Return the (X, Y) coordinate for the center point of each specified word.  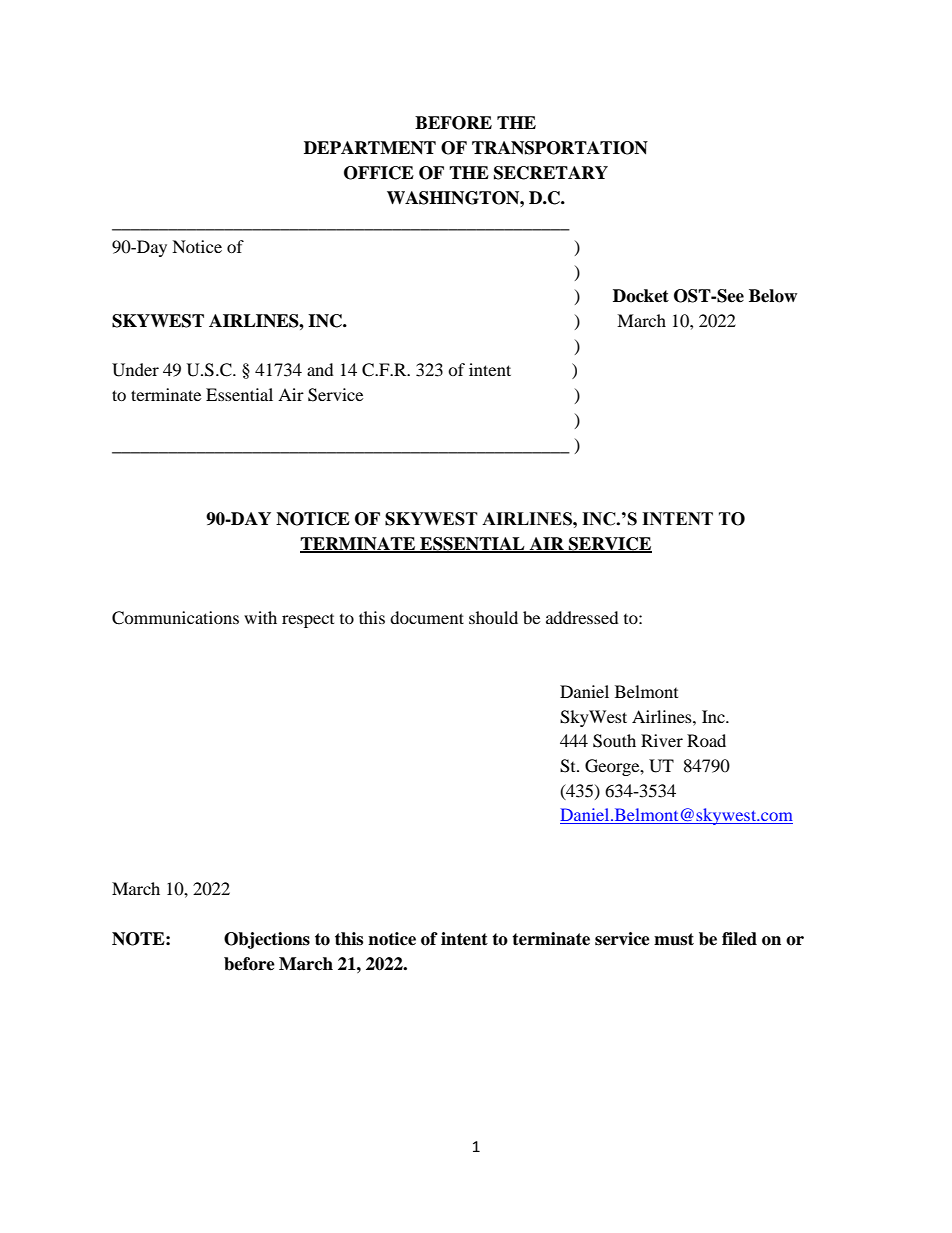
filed (739, 939)
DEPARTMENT (370, 148)
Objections (267, 940)
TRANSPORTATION (560, 148)
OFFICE (379, 173)
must (674, 939)
